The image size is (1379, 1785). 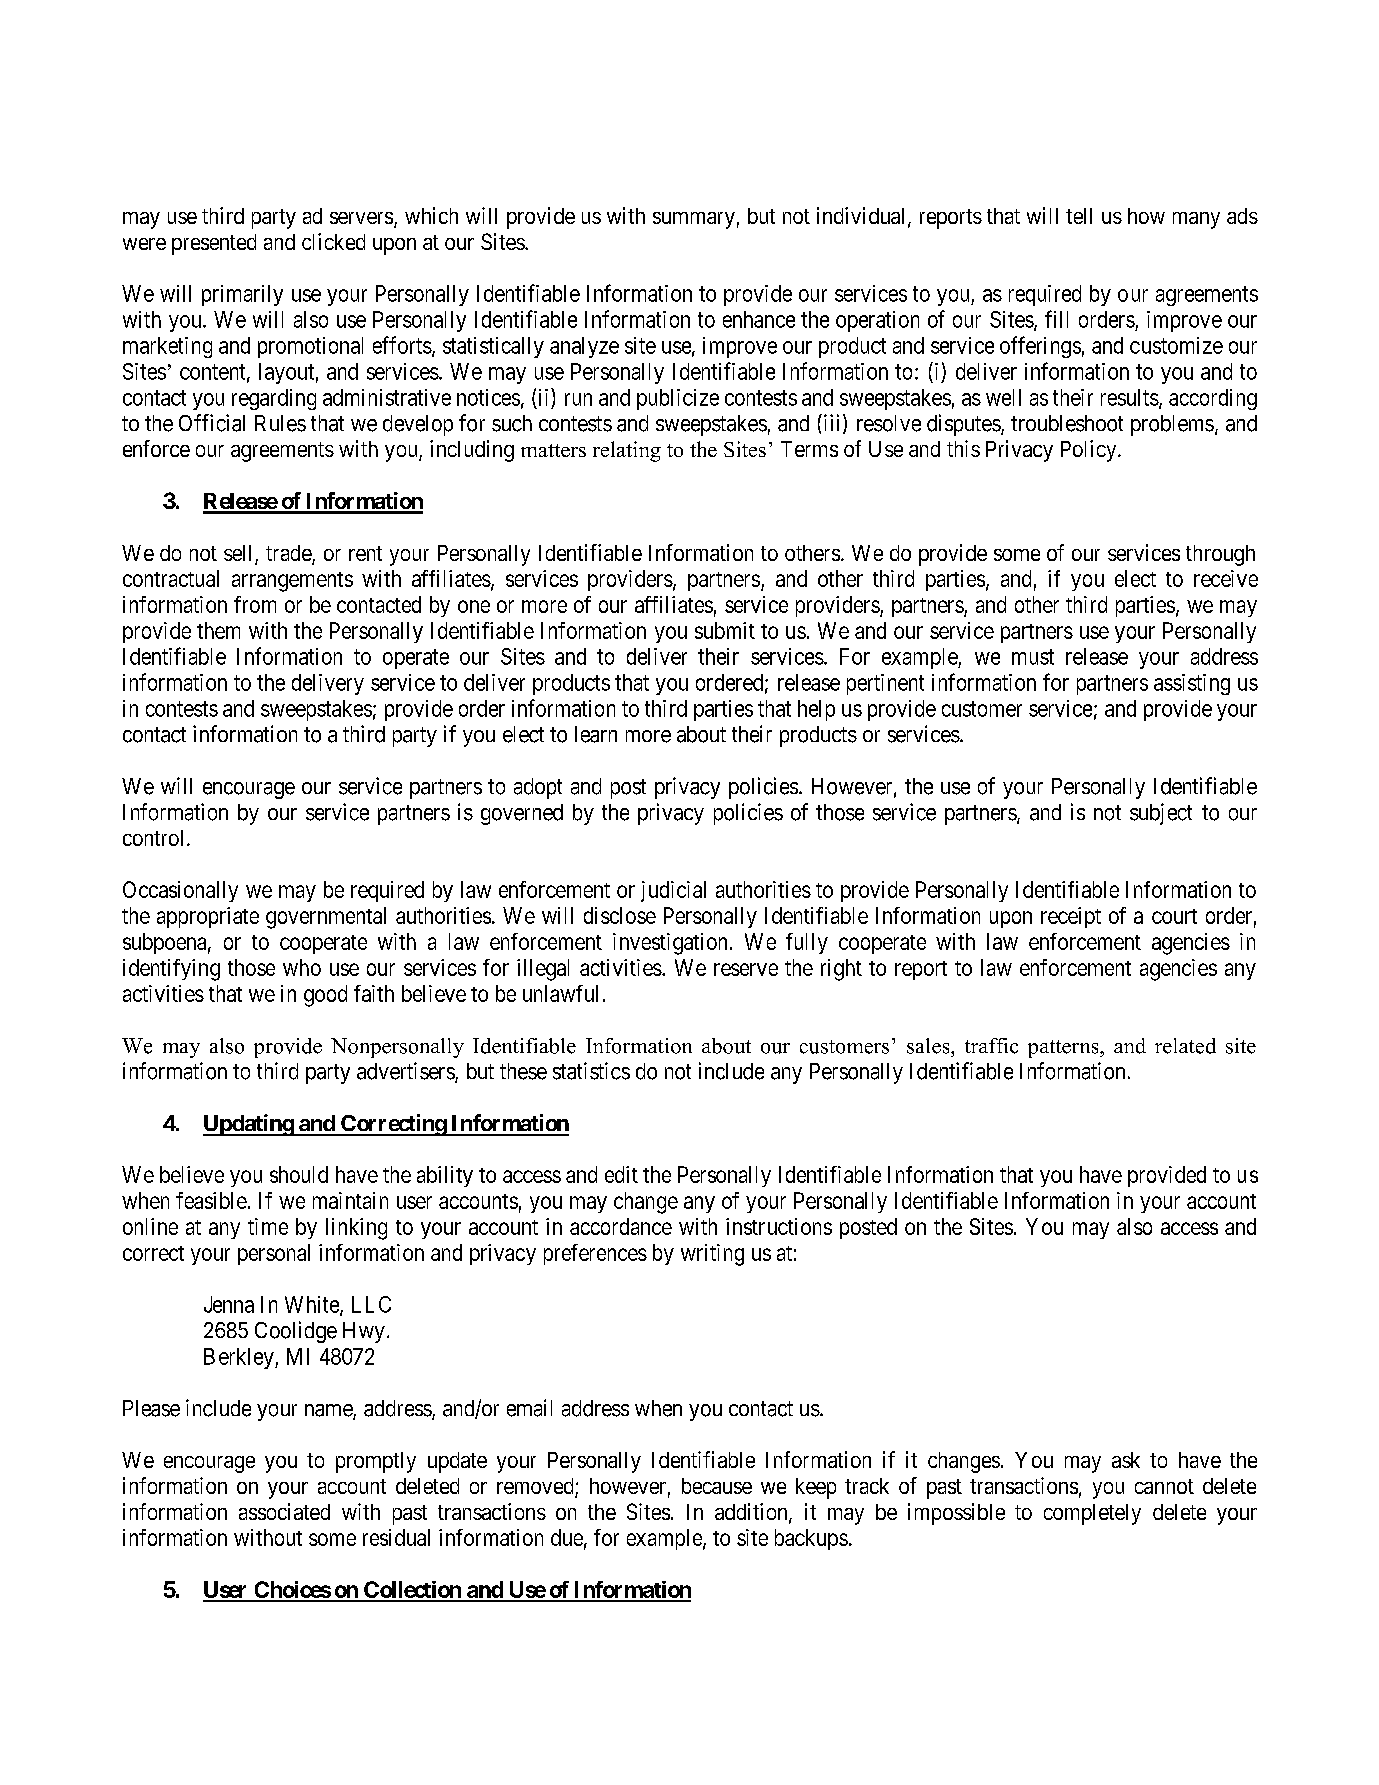 I want to click on completely, so click(x=1092, y=1514).
